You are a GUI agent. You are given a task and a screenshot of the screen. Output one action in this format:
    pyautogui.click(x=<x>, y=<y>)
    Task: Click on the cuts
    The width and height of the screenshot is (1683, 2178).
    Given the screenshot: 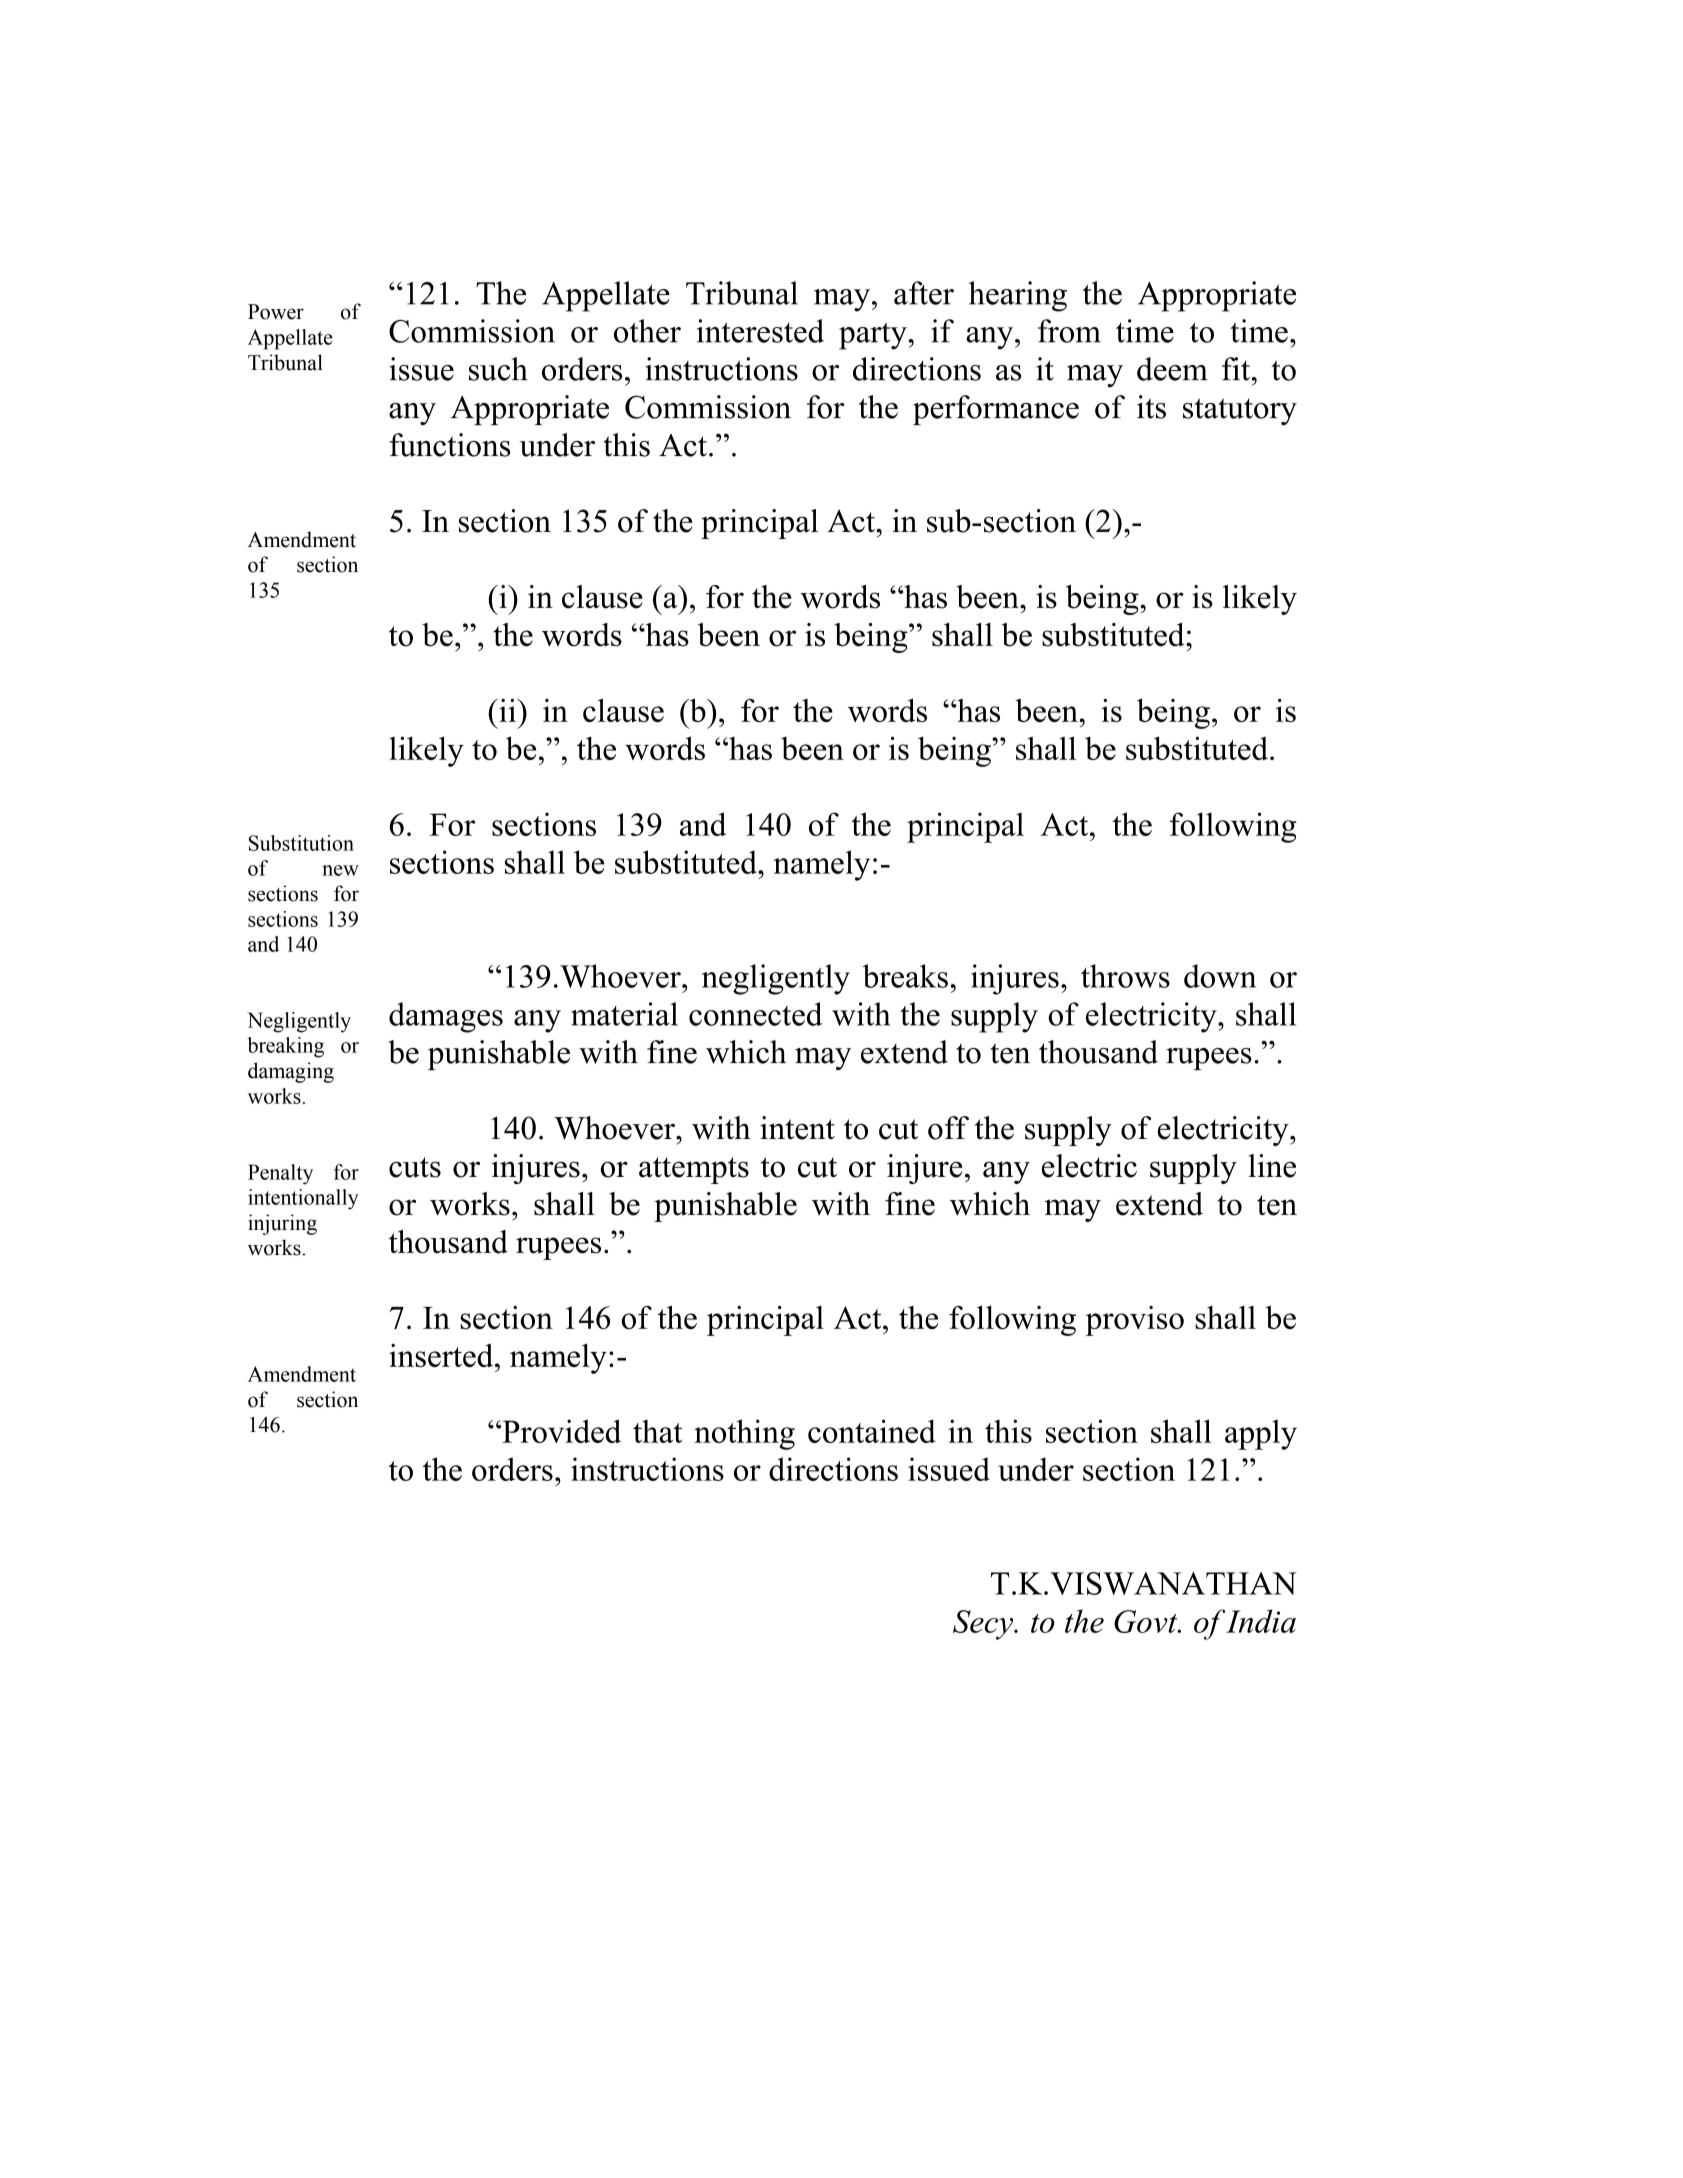 What is the action you would take?
    pyautogui.click(x=415, y=1167)
